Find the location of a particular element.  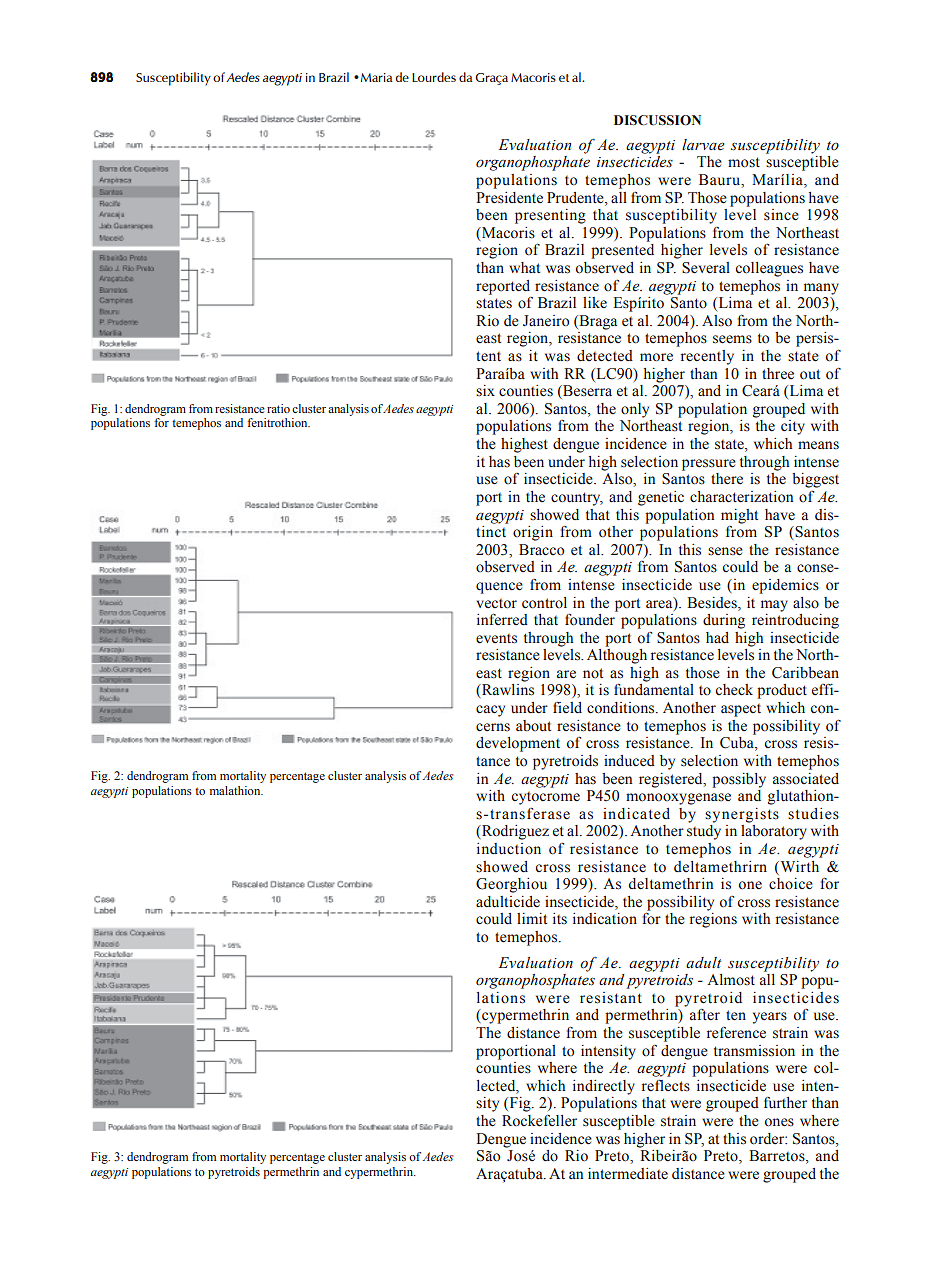

Lourdes is located at coordinates (434, 77).
